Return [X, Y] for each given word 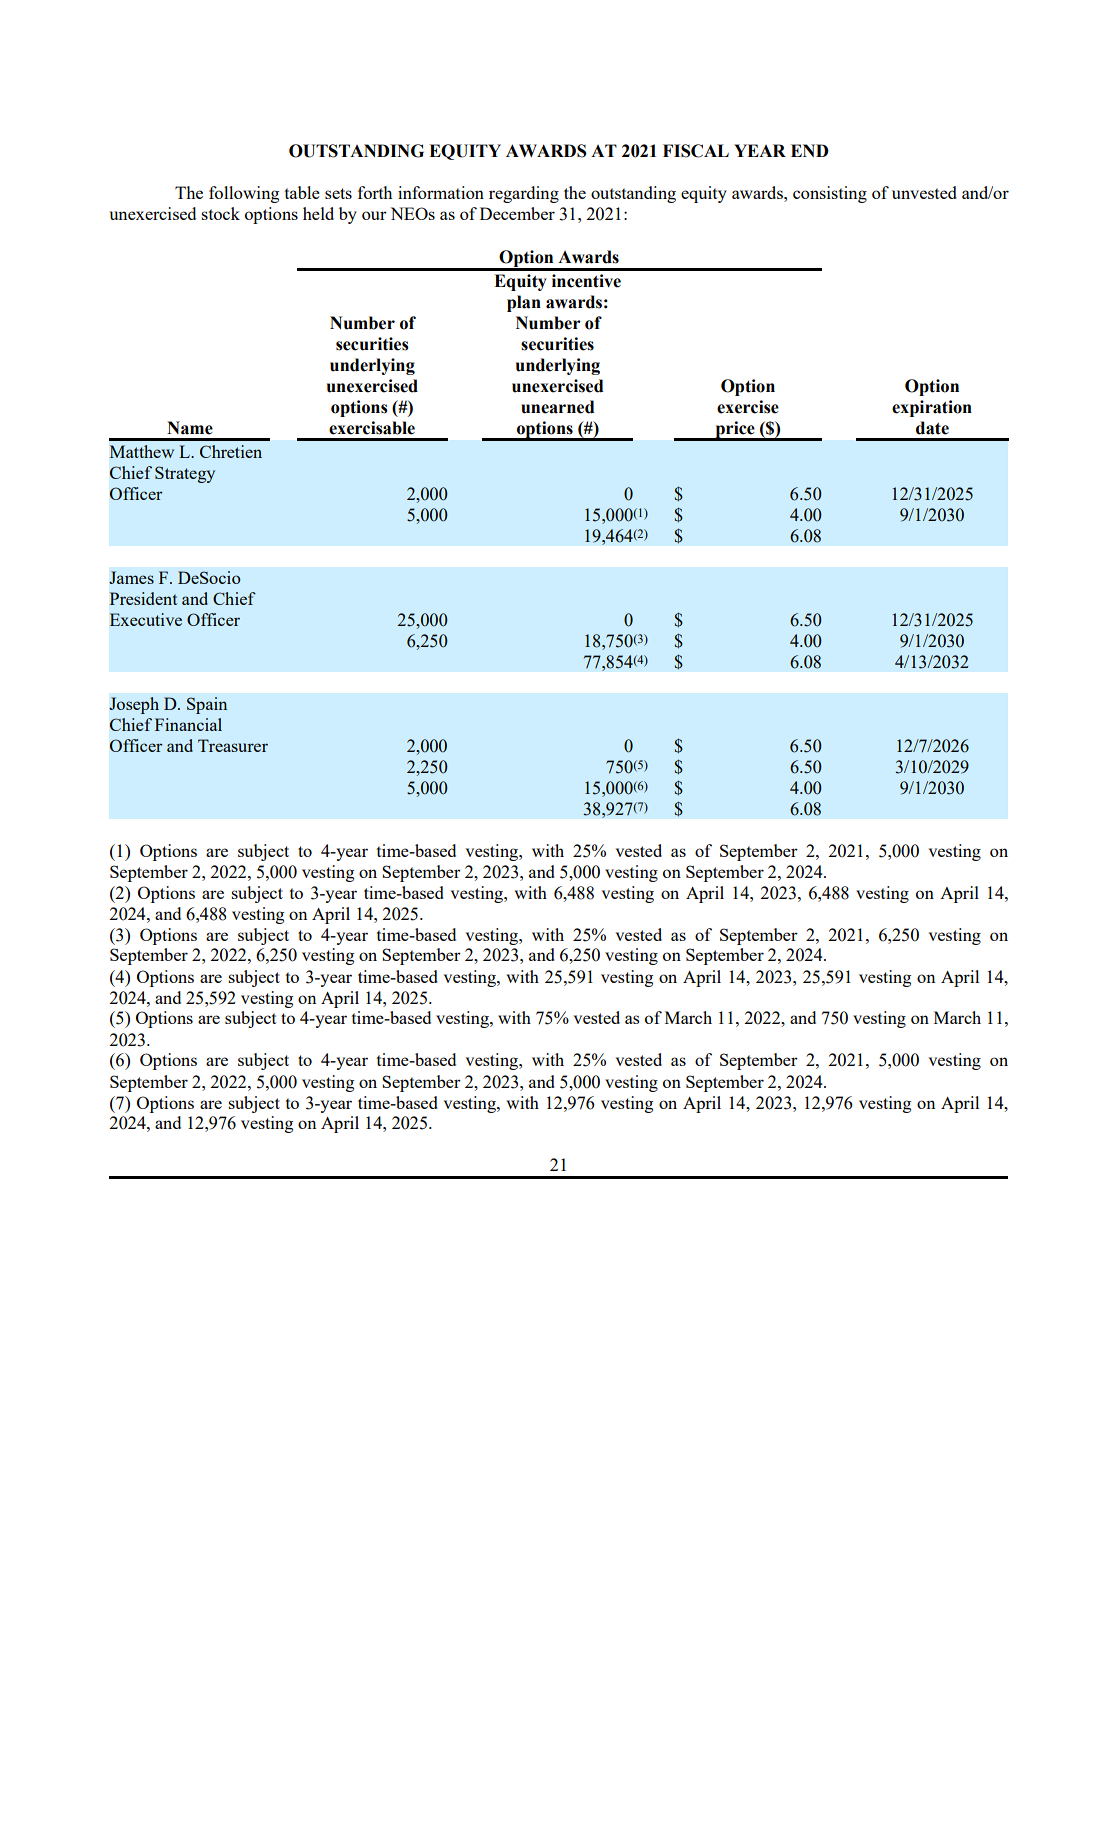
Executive [146, 619]
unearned [558, 407]
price [735, 430]
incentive [586, 281]
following [244, 194]
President [143, 598]
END [810, 150]
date [932, 428]
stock [220, 213]
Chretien [231, 451]
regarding [524, 194]
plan [524, 303]
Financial [188, 724]
